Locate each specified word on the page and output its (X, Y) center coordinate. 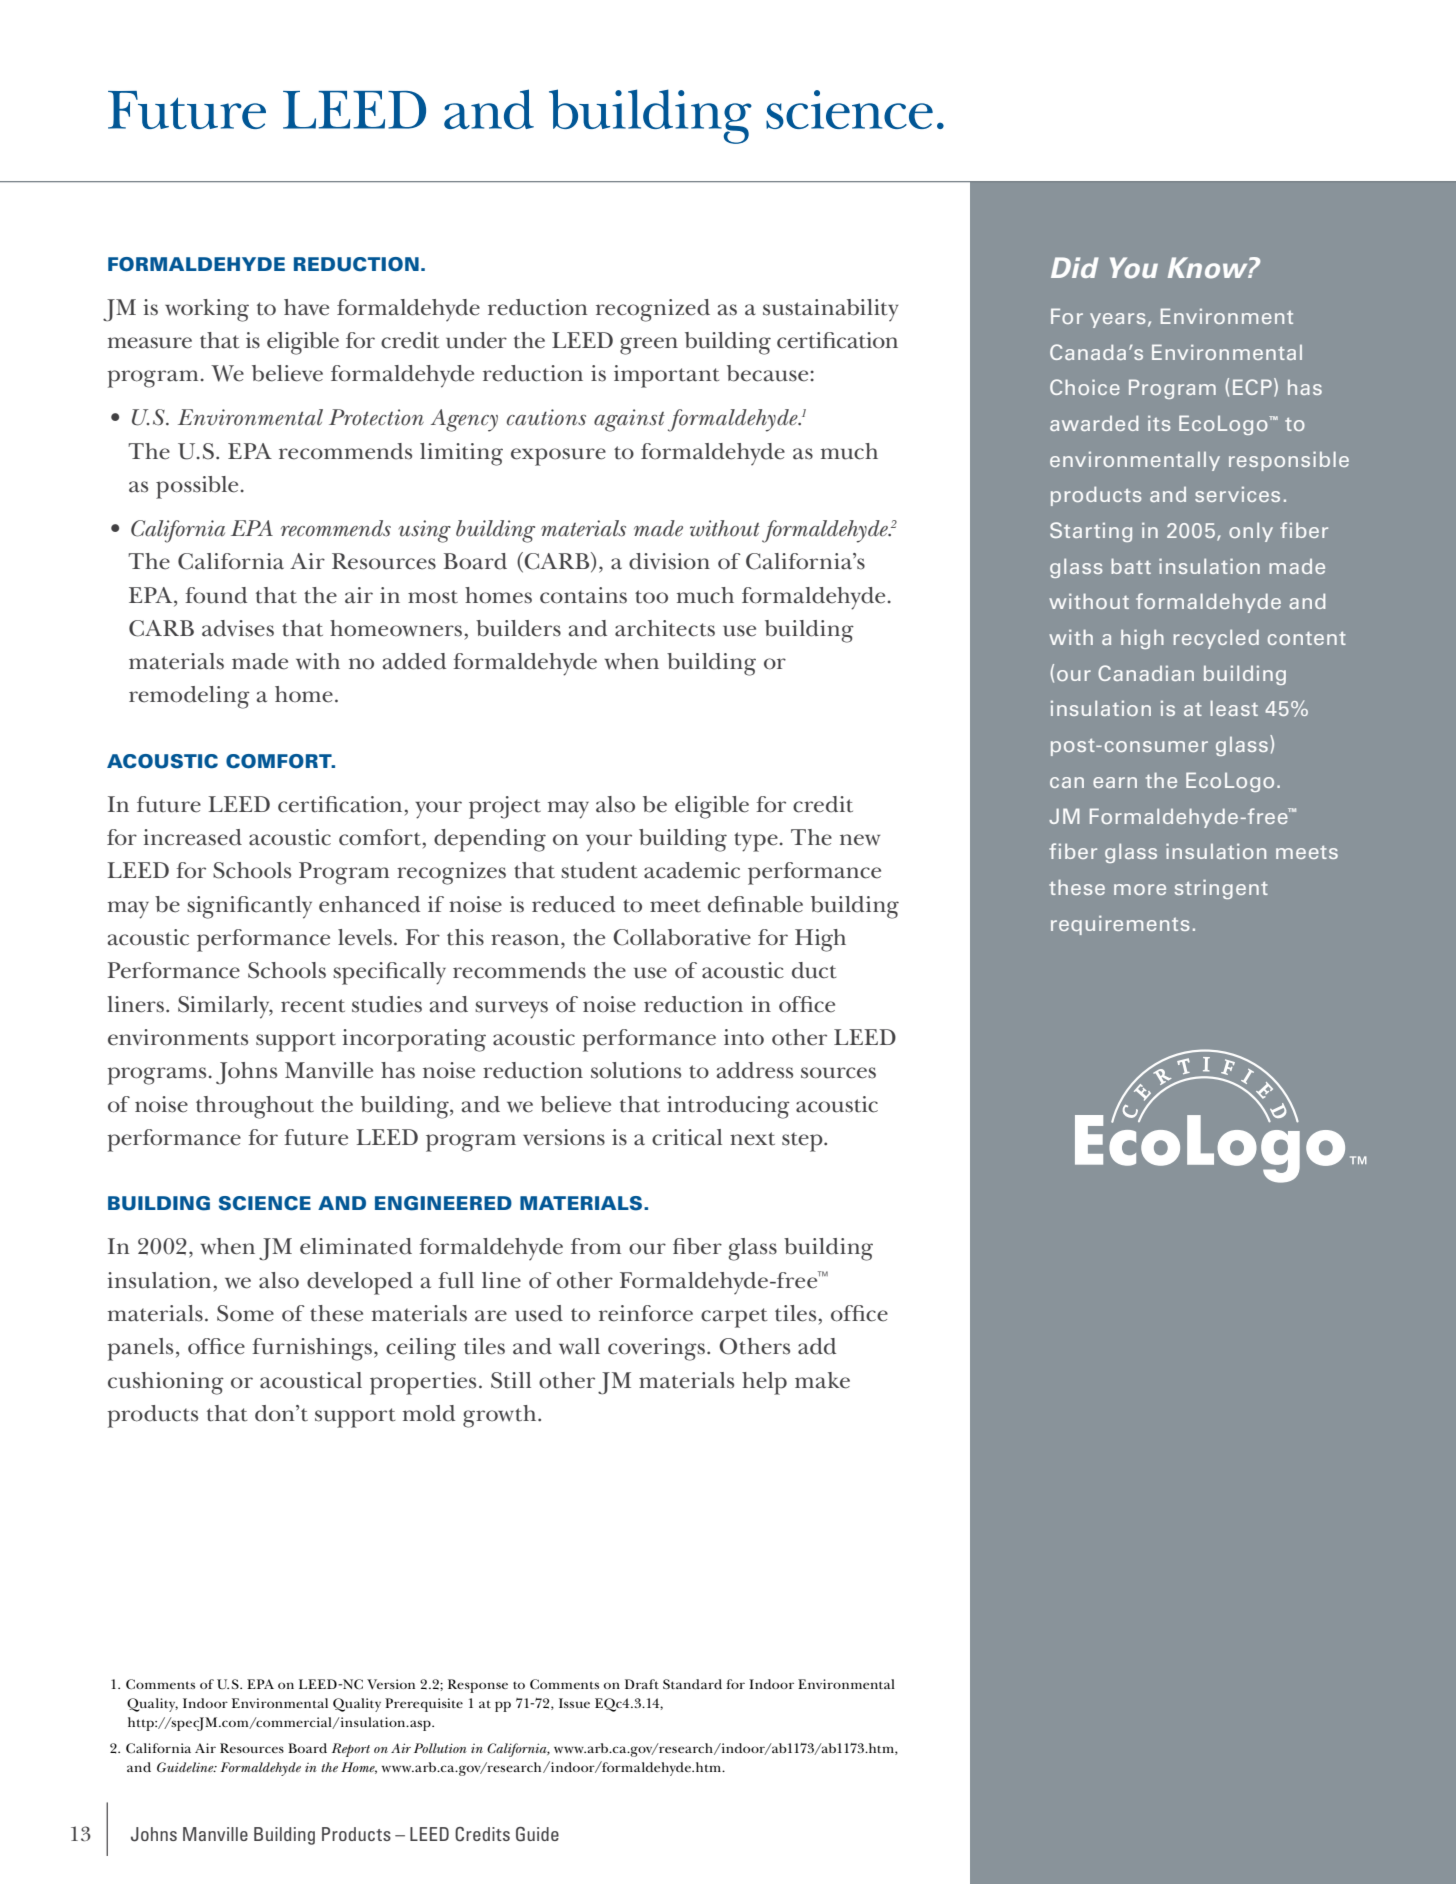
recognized (653, 310)
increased (193, 837)
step (803, 1142)
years (1117, 320)
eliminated (356, 1246)
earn (1115, 782)
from (596, 1246)
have (306, 307)
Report (351, 1750)
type (756, 842)
